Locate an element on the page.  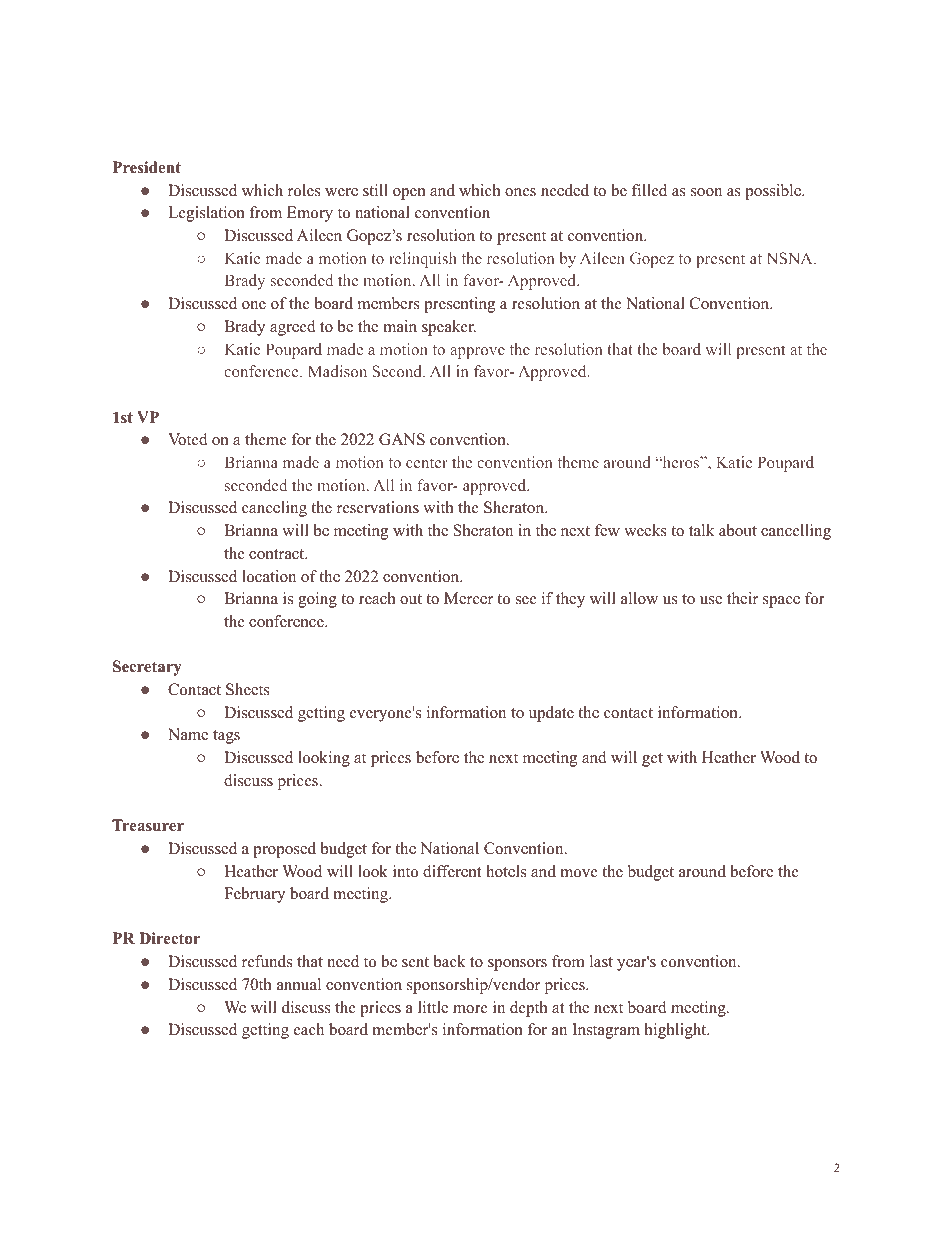
center is located at coordinates (427, 463).
